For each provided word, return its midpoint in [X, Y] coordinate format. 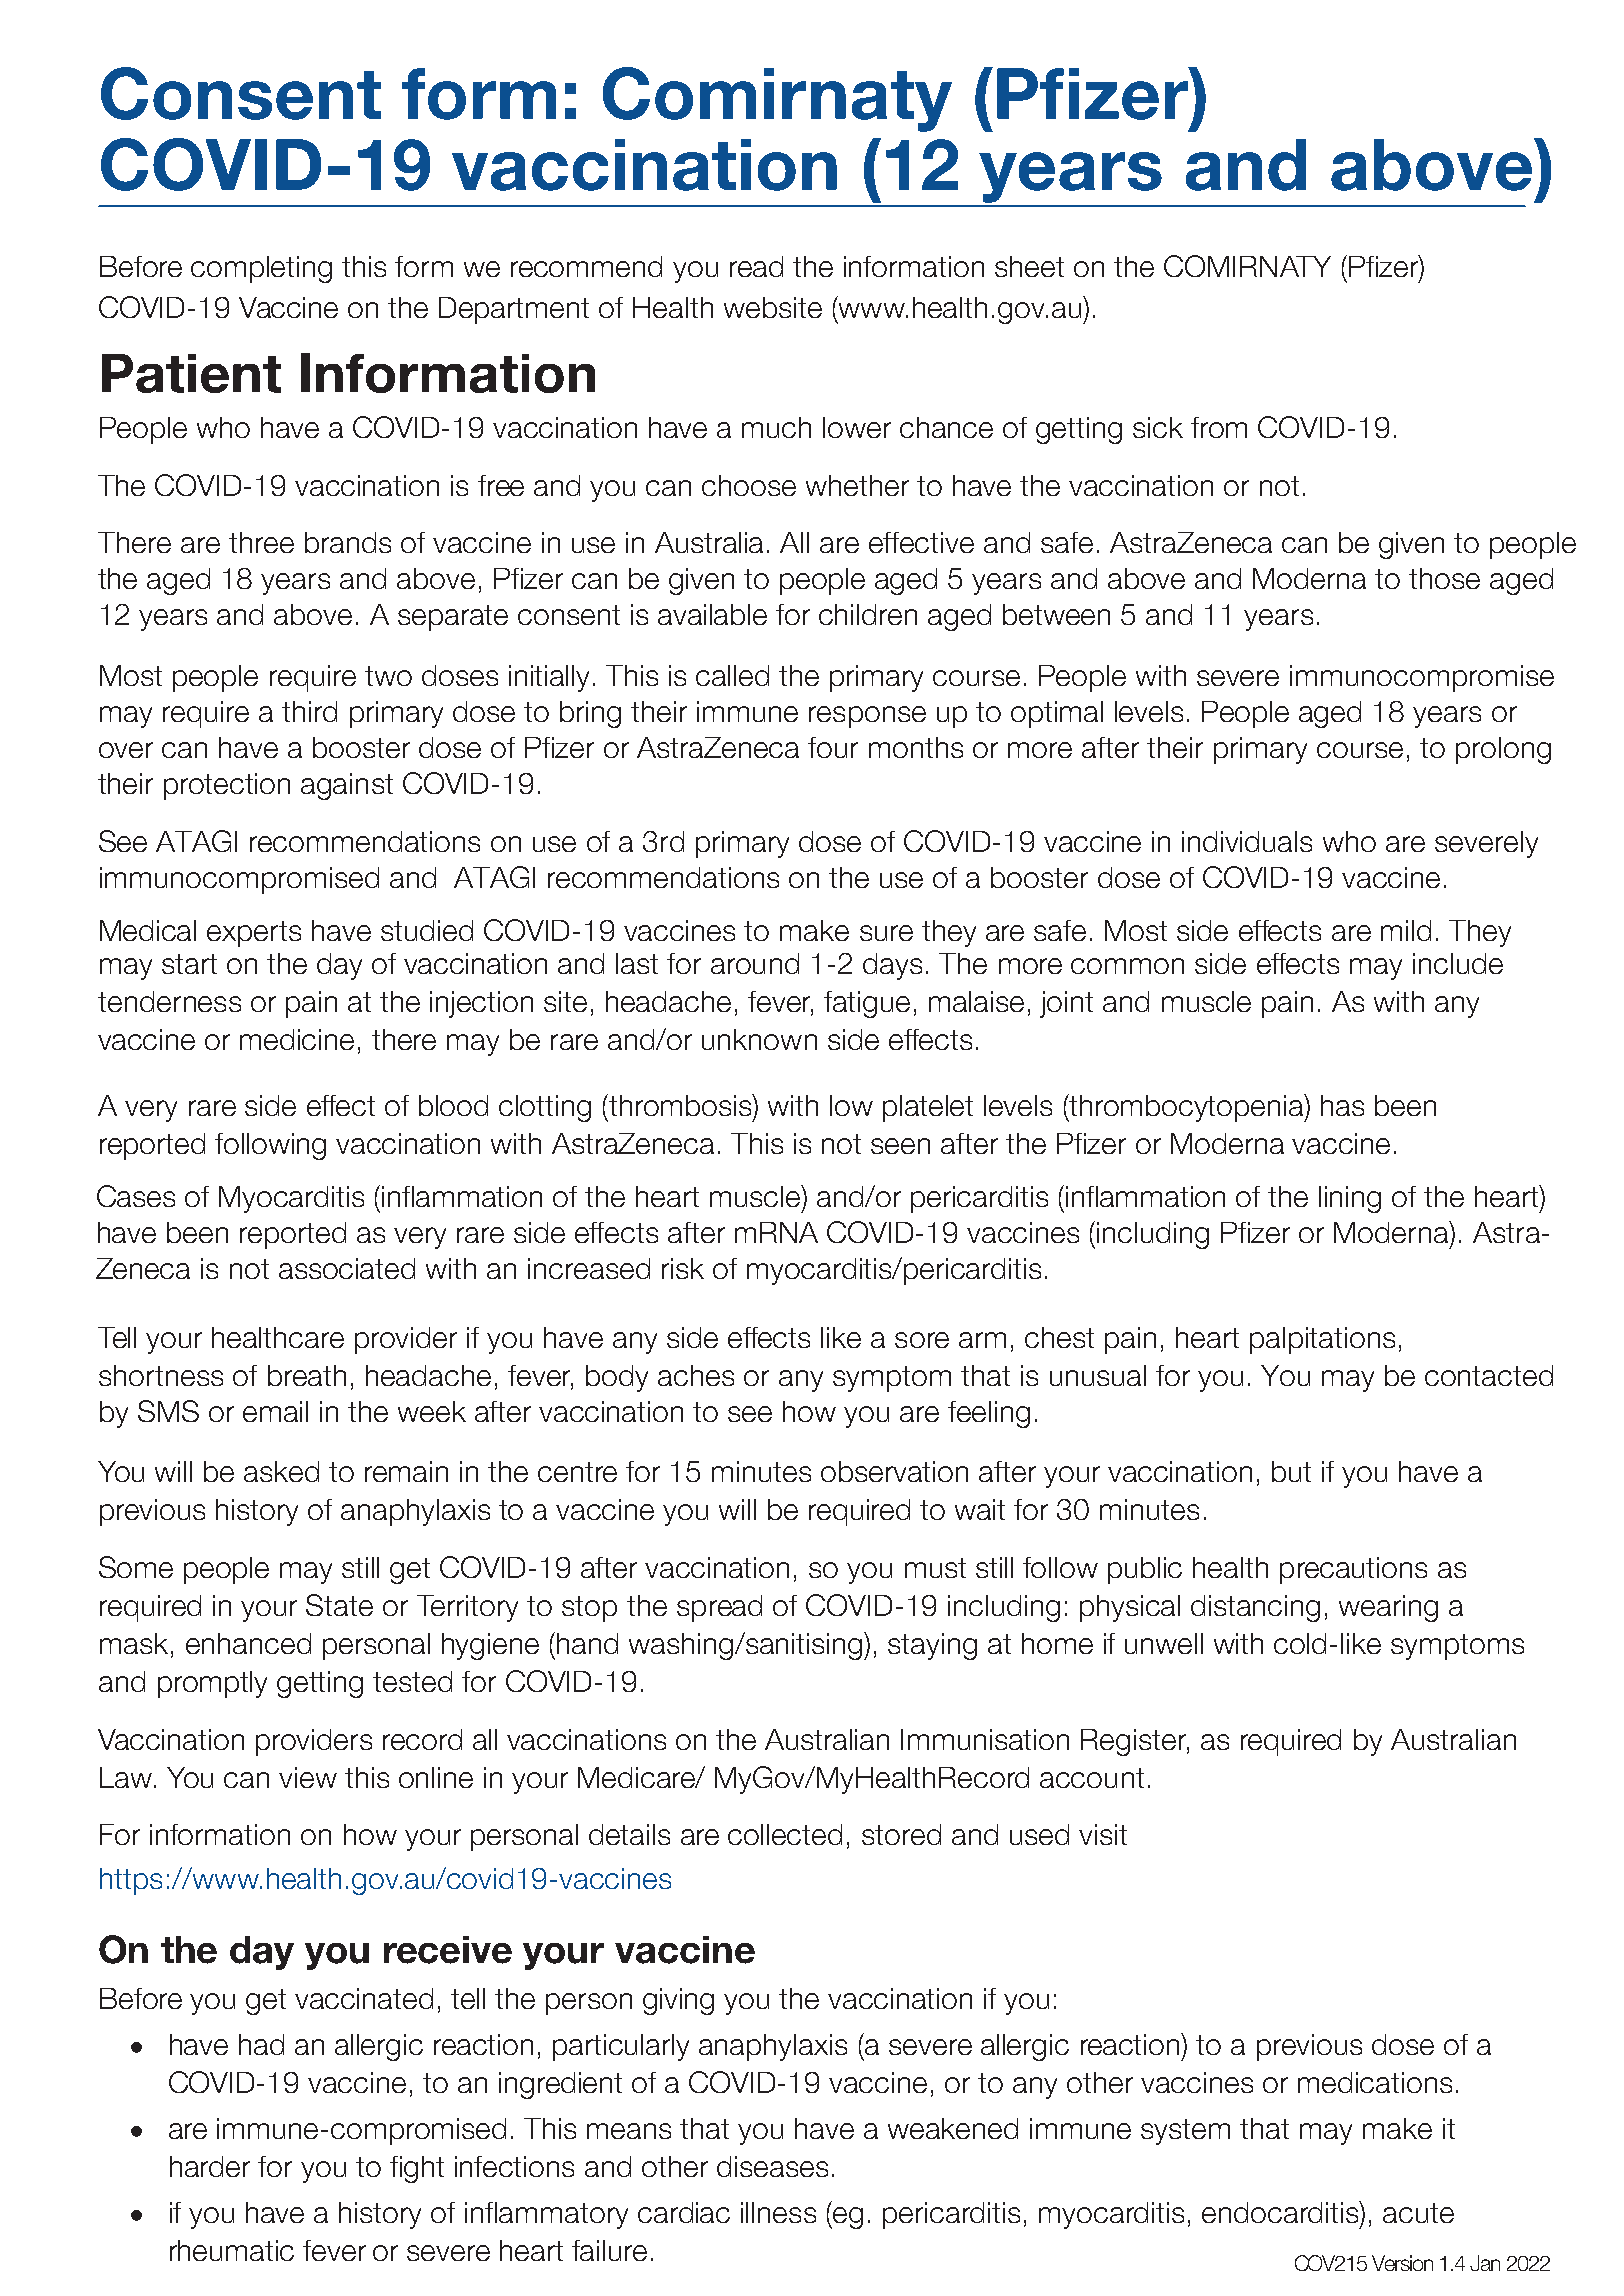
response [867, 717]
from [1219, 427]
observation [894, 1471]
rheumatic [232, 2250]
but [1291, 1471]
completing [261, 269]
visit [1103, 1834]
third [309, 711]
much [776, 427]
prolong [1503, 750]
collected [785, 1834]
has [1342, 1105]
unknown [759, 1039]
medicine [297, 1039]
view [308, 1777]
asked [281, 1471]
